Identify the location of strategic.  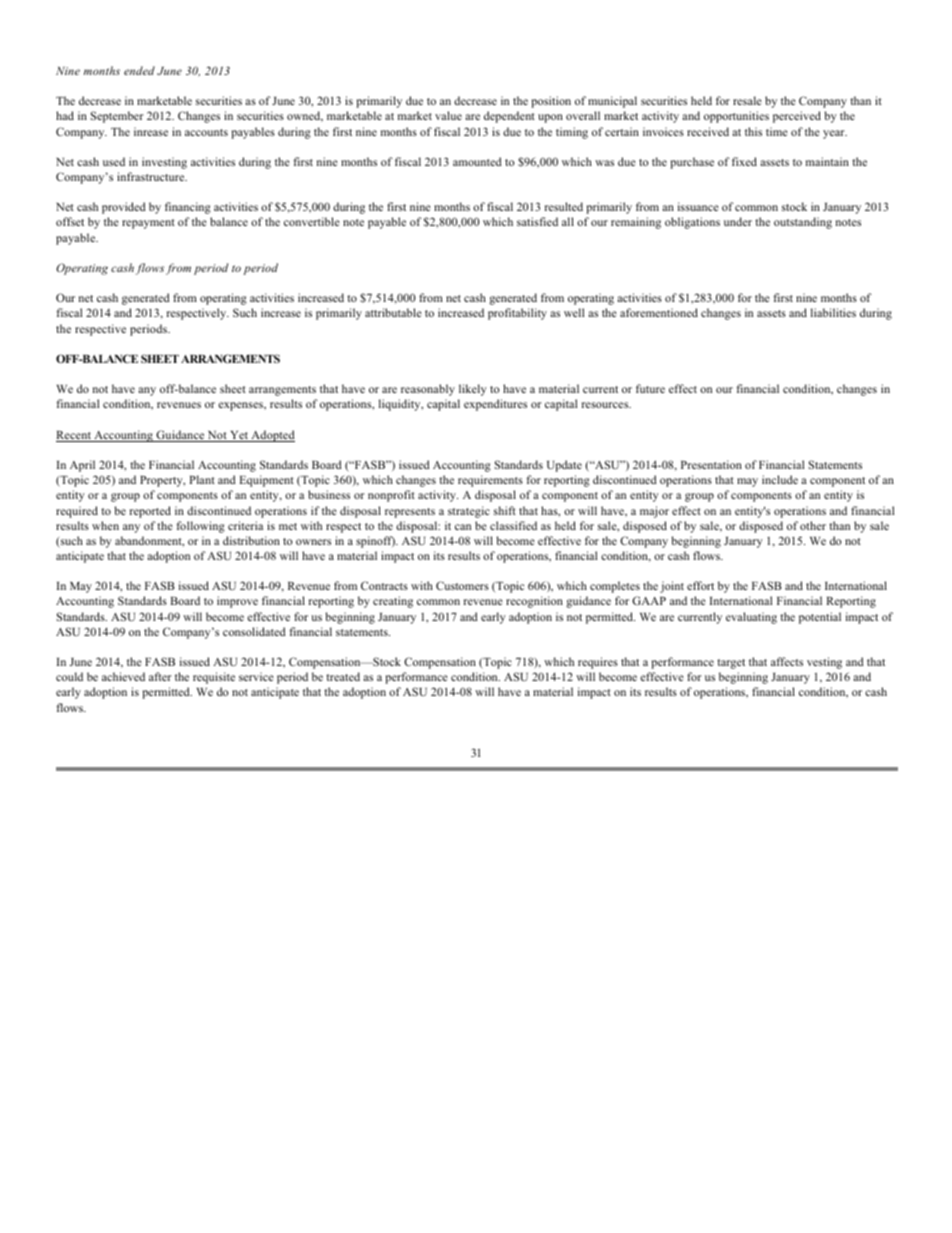
(469, 512).
